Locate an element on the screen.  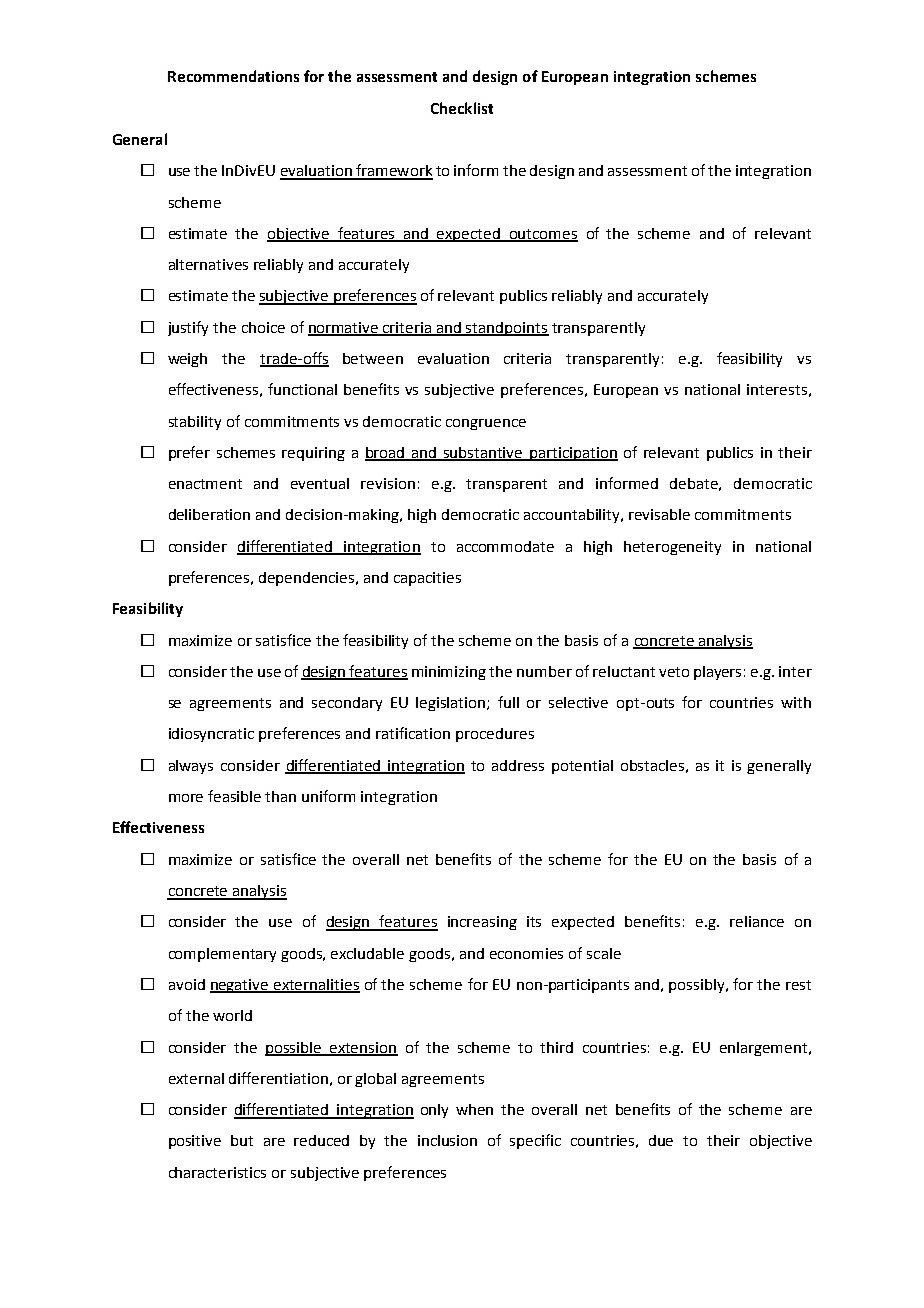
Checklist is located at coordinates (462, 108).
